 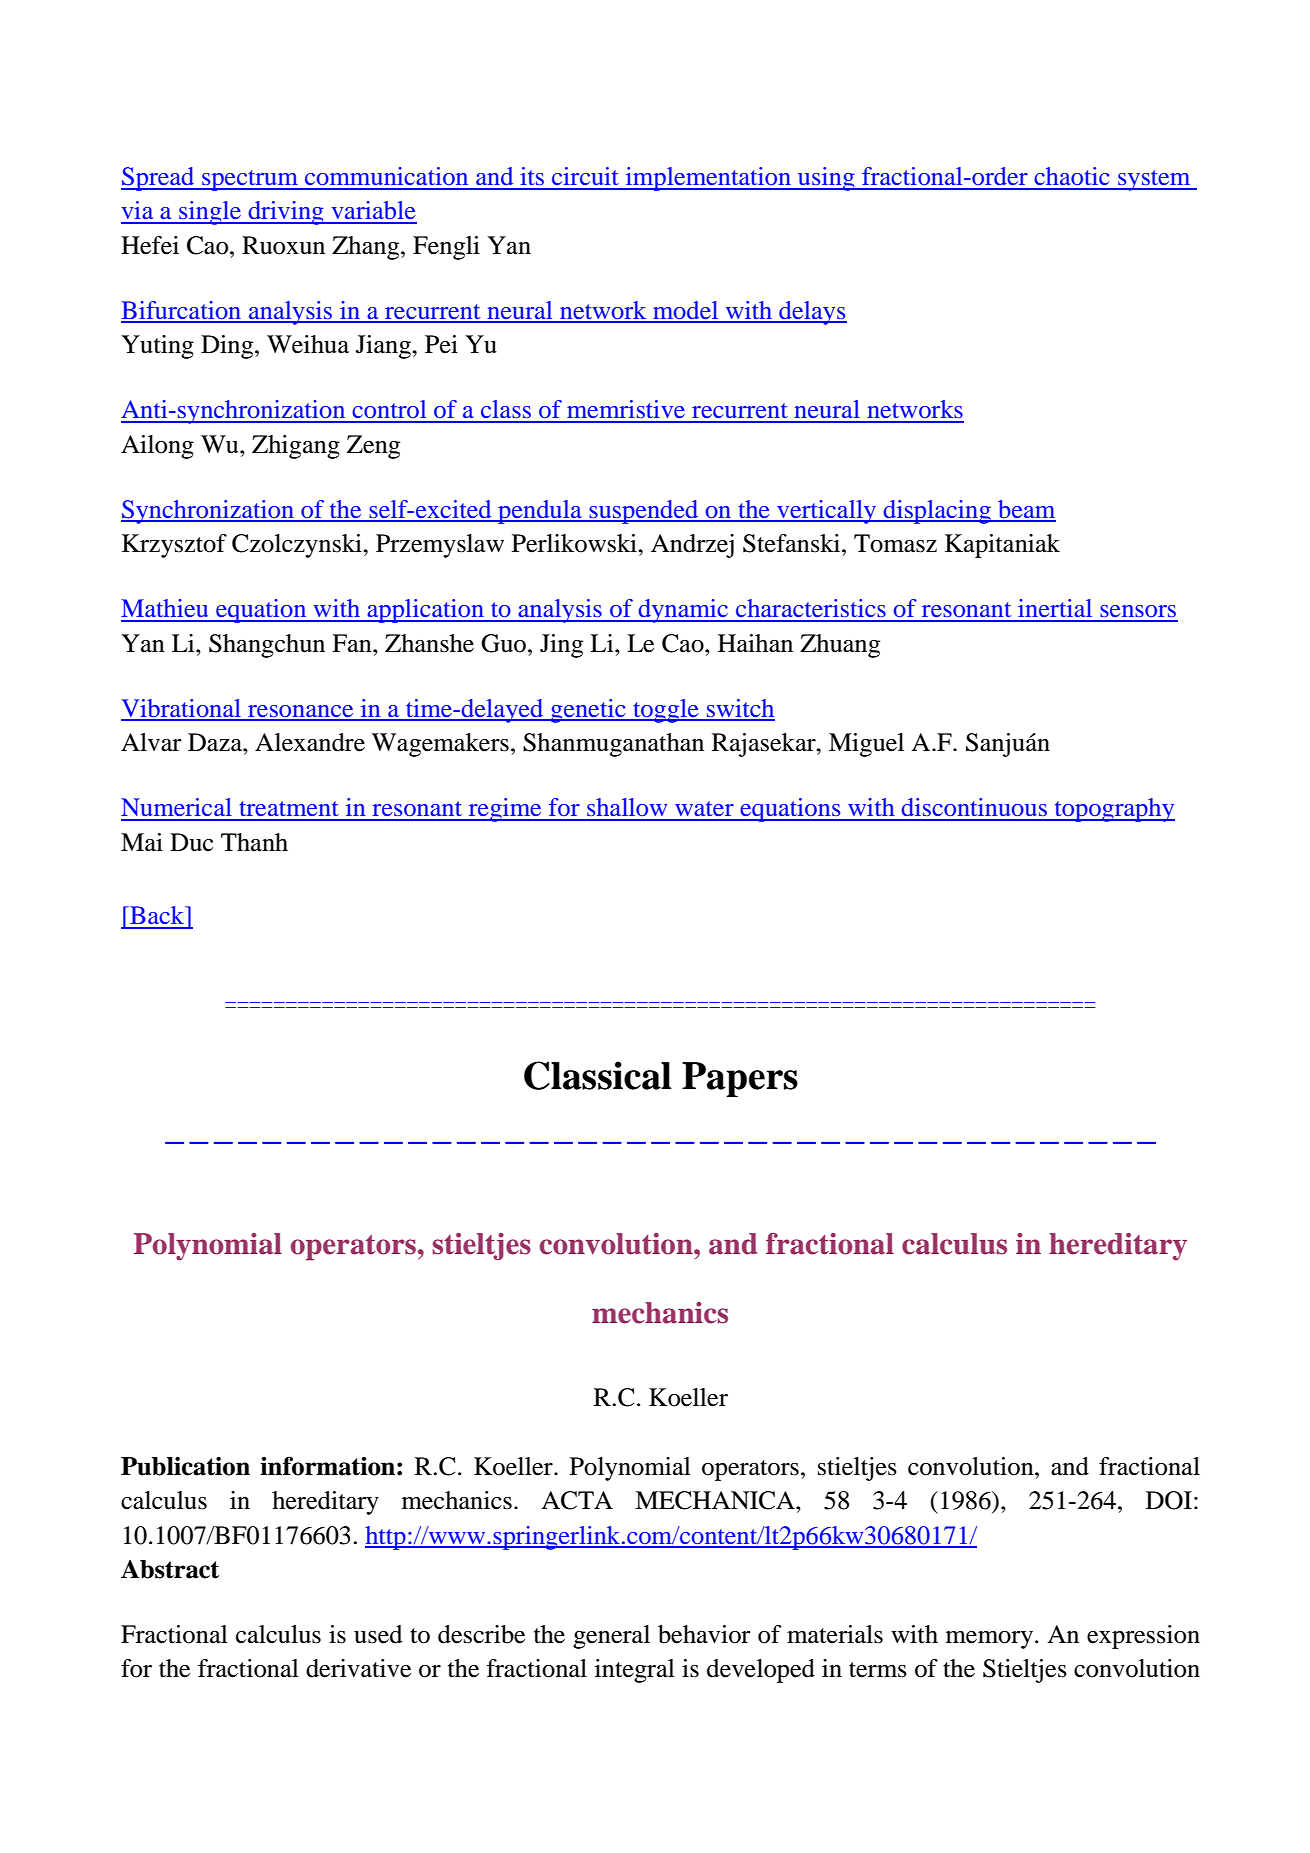 What do you see at coordinates (1154, 180) in the document?
I see `system` at bounding box center [1154, 180].
